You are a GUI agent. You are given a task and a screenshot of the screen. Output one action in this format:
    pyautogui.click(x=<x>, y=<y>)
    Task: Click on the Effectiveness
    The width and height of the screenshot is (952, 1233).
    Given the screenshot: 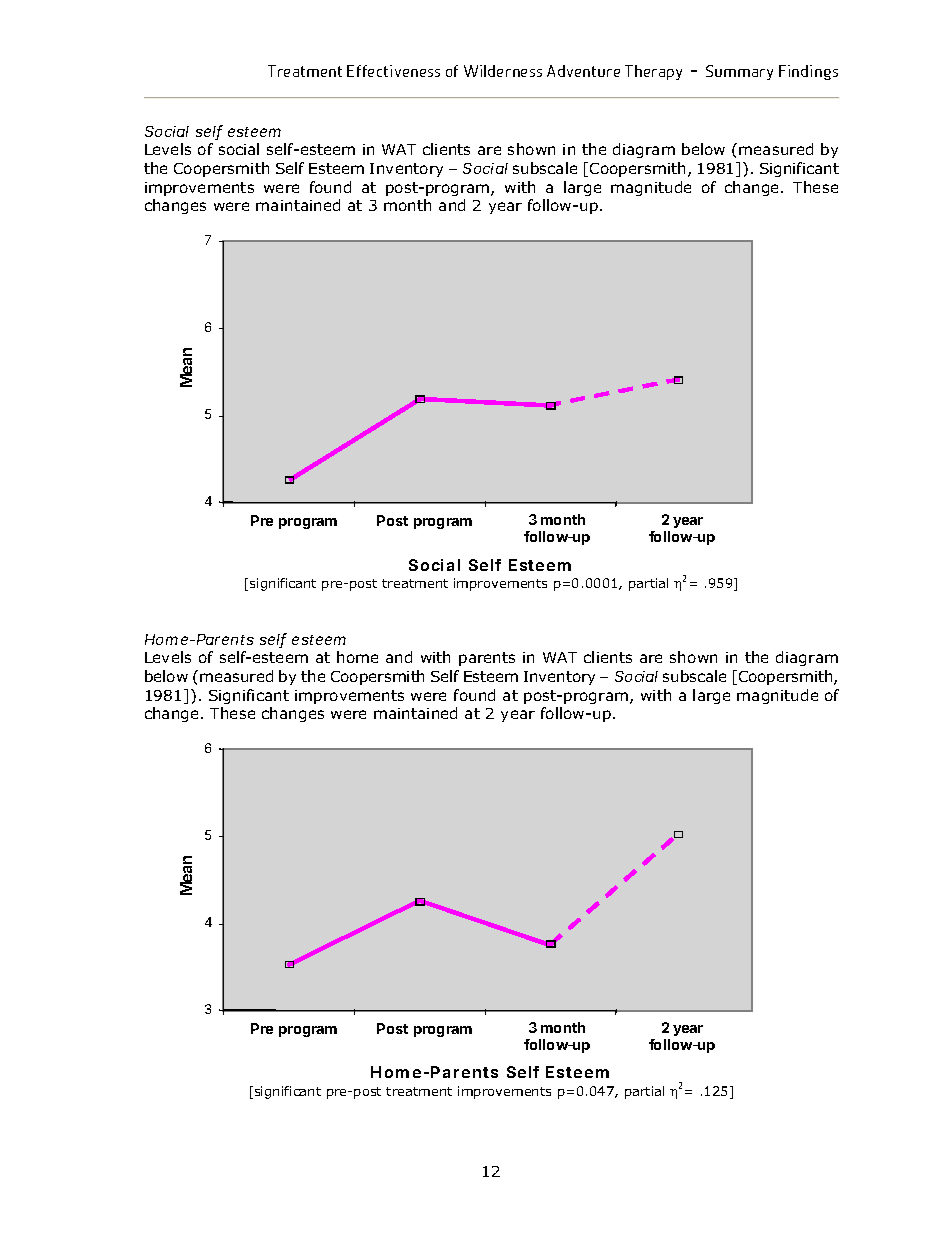 What is the action you would take?
    pyautogui.click(x=393, y=71)
